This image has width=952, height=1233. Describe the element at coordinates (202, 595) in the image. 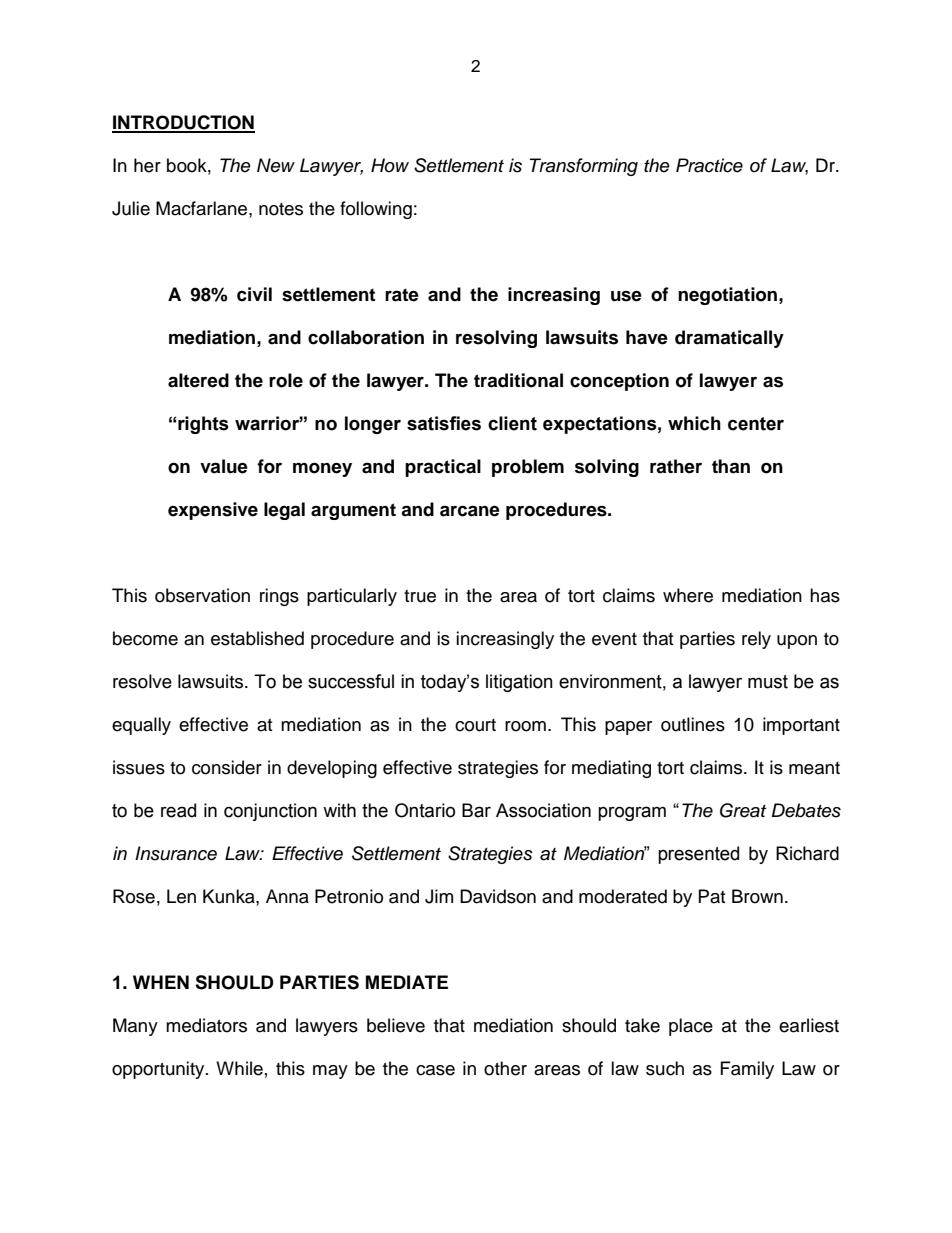

I see `observation` at that location.
